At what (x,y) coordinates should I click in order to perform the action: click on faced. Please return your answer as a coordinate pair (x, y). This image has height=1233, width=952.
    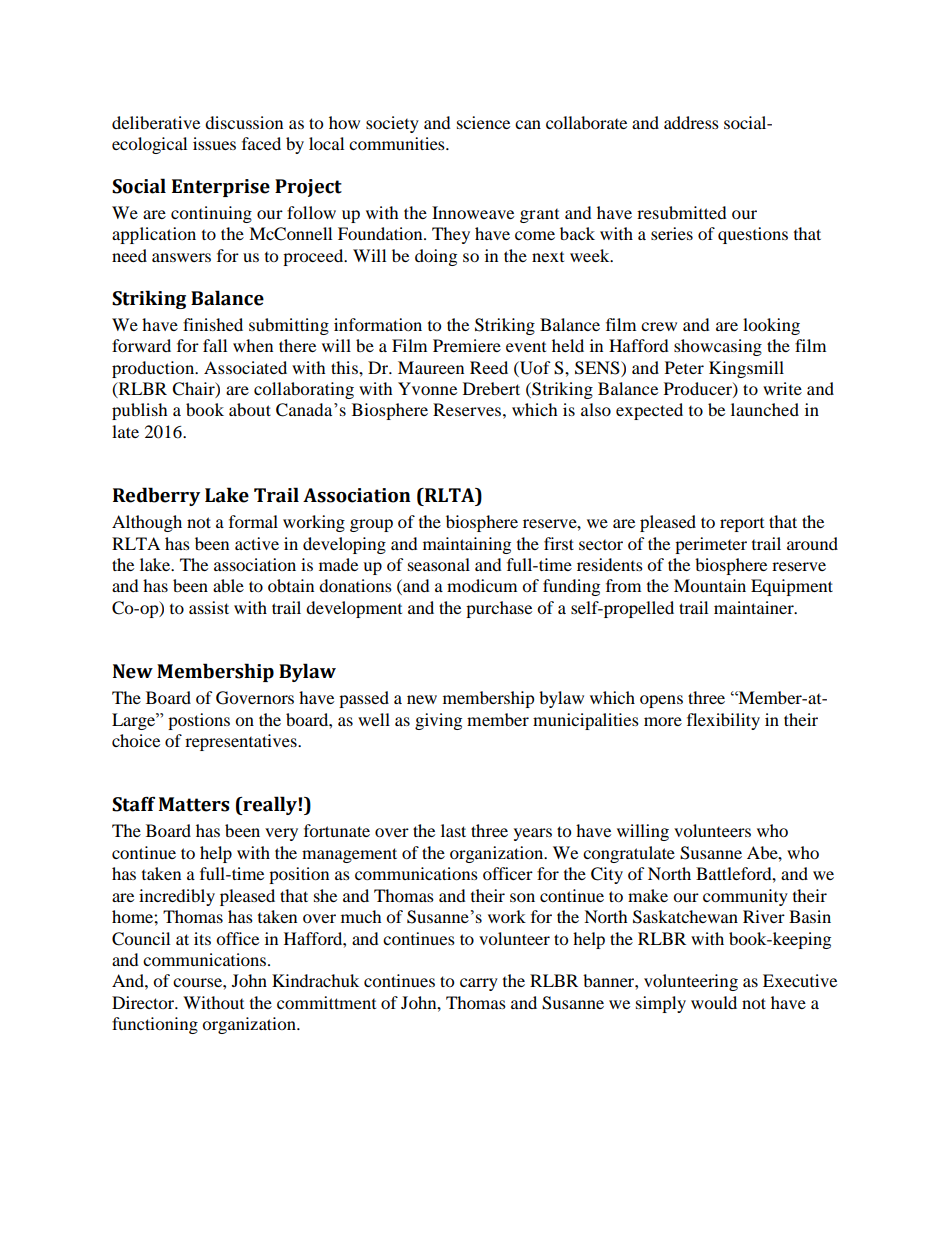
    Looking at the image, I should click on (261, 143).
